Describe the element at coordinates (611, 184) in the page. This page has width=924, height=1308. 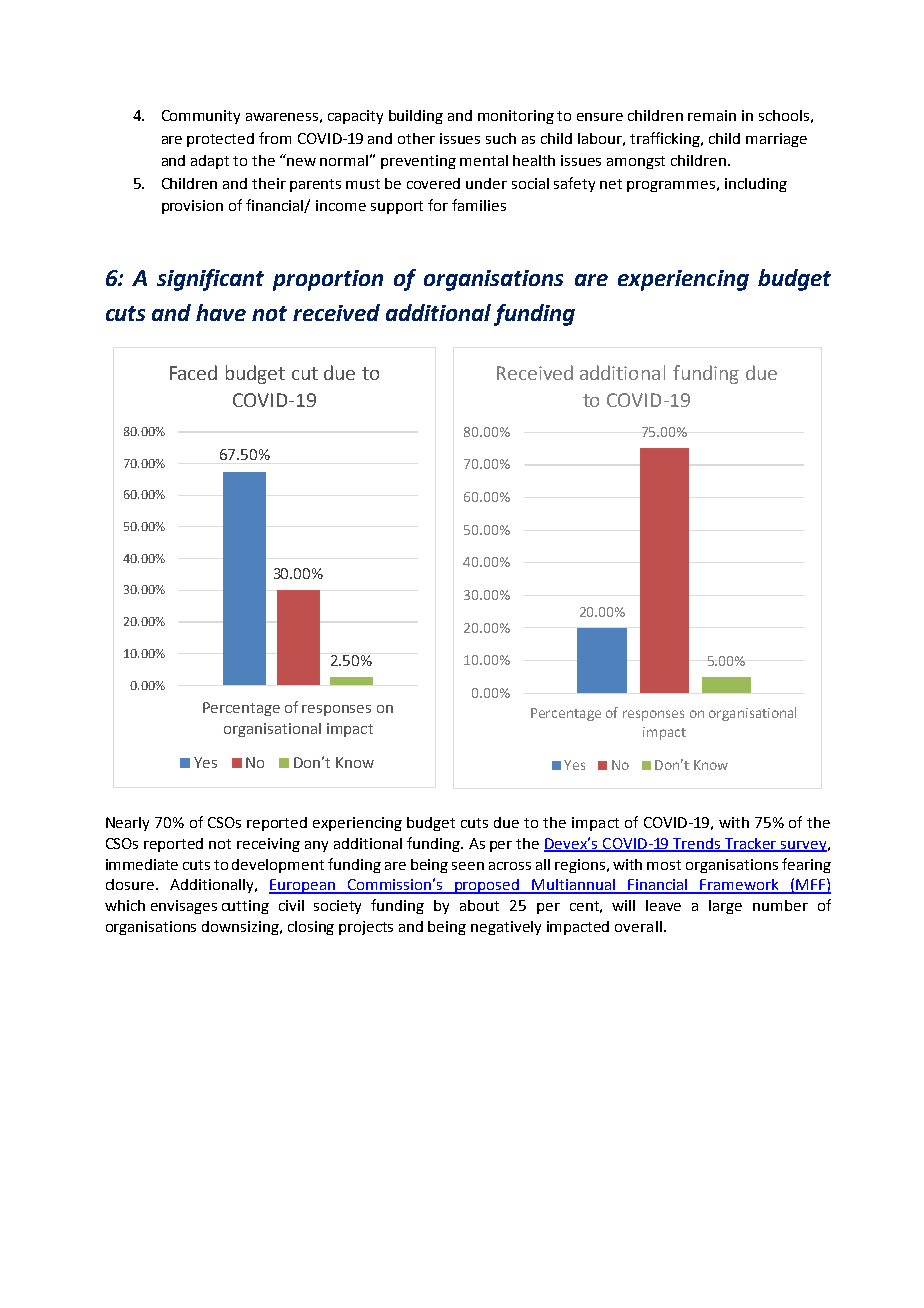
I see `net` at that location.
